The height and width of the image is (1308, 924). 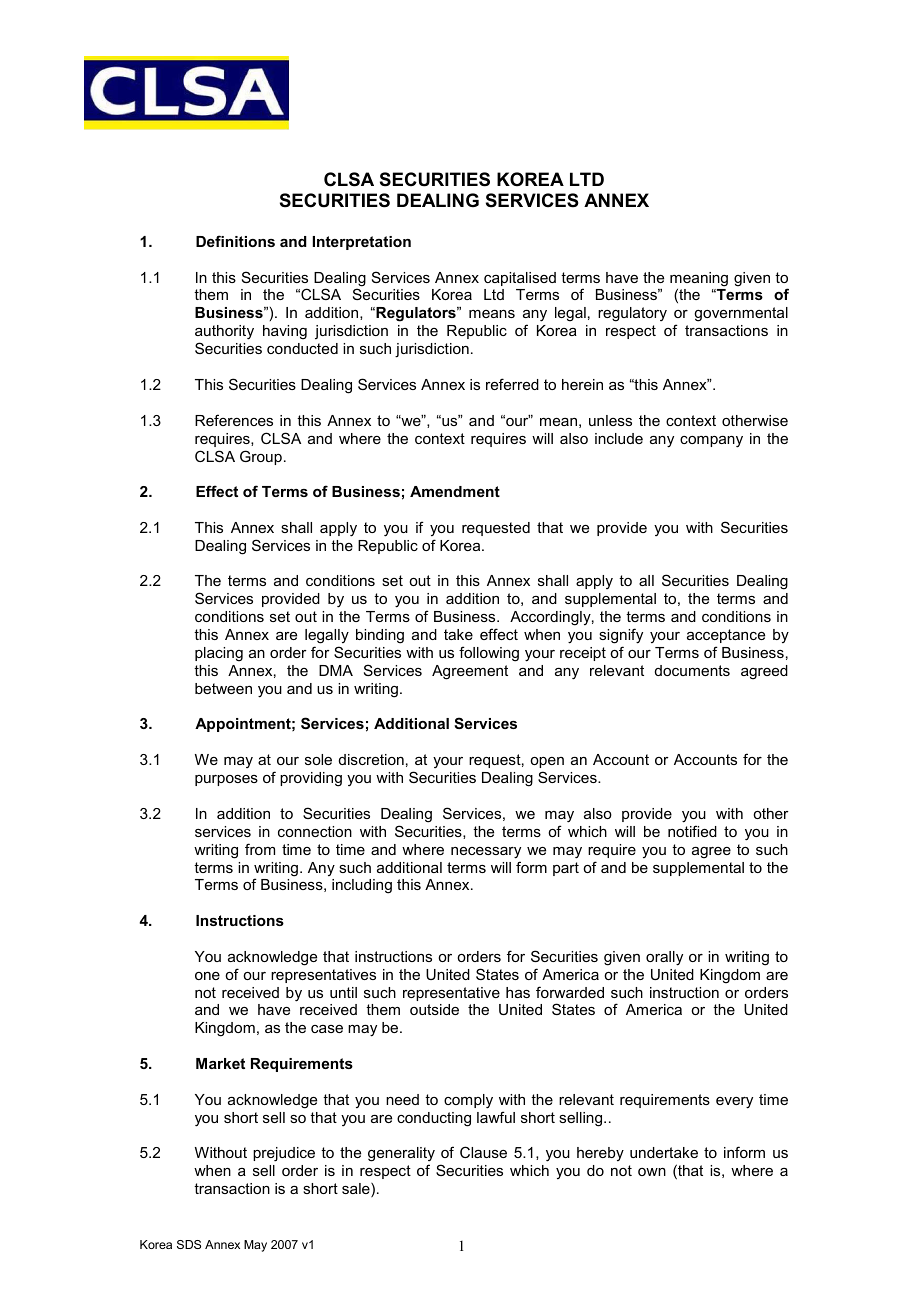 I want to click on acceptance, so click(x=726, y=636).
